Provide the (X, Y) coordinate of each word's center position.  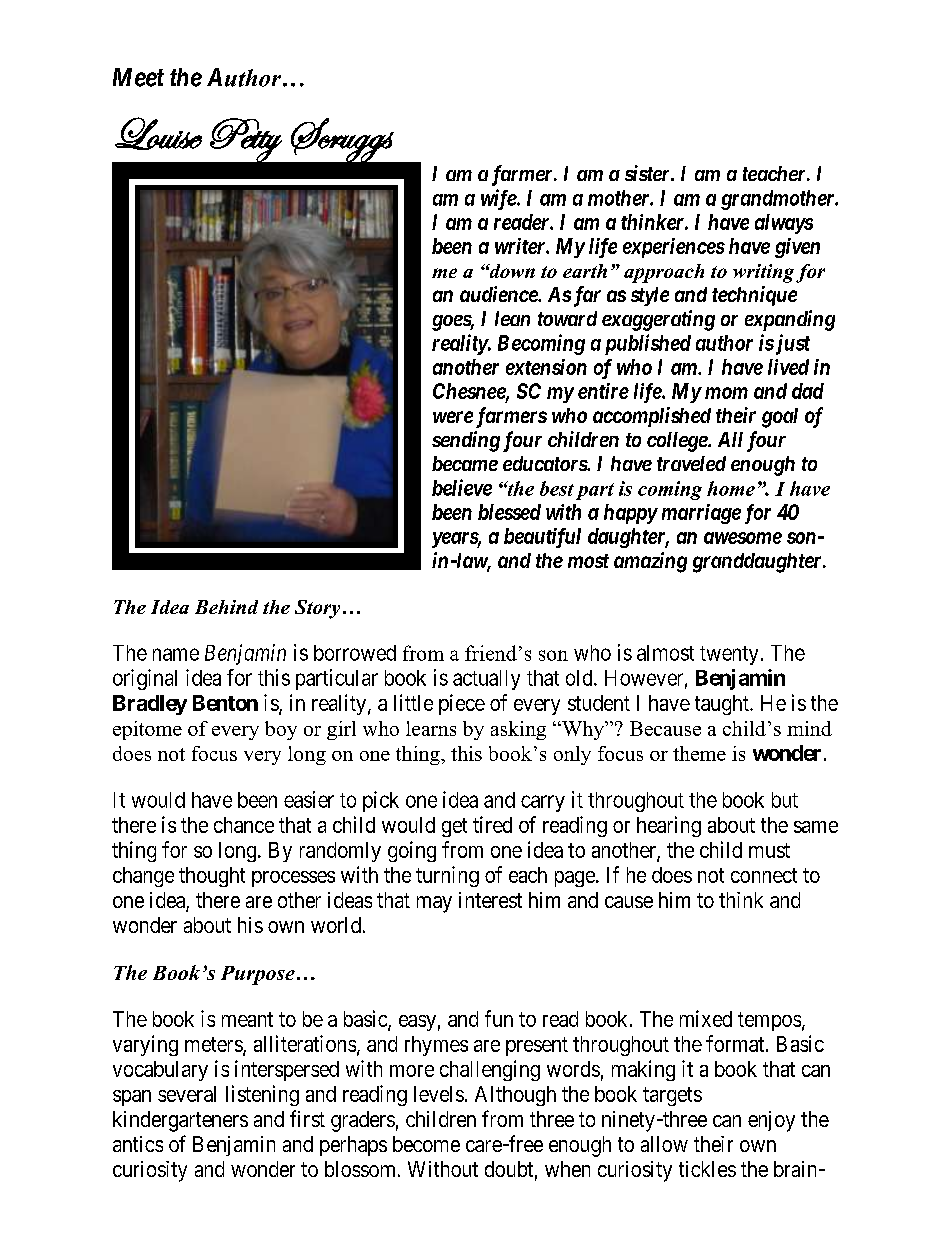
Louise (158, 133)
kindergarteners (180, 1121)
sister (648, 173)
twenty (729, 655)
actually (486, 680)
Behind (226, 607)
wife (499, 199)
